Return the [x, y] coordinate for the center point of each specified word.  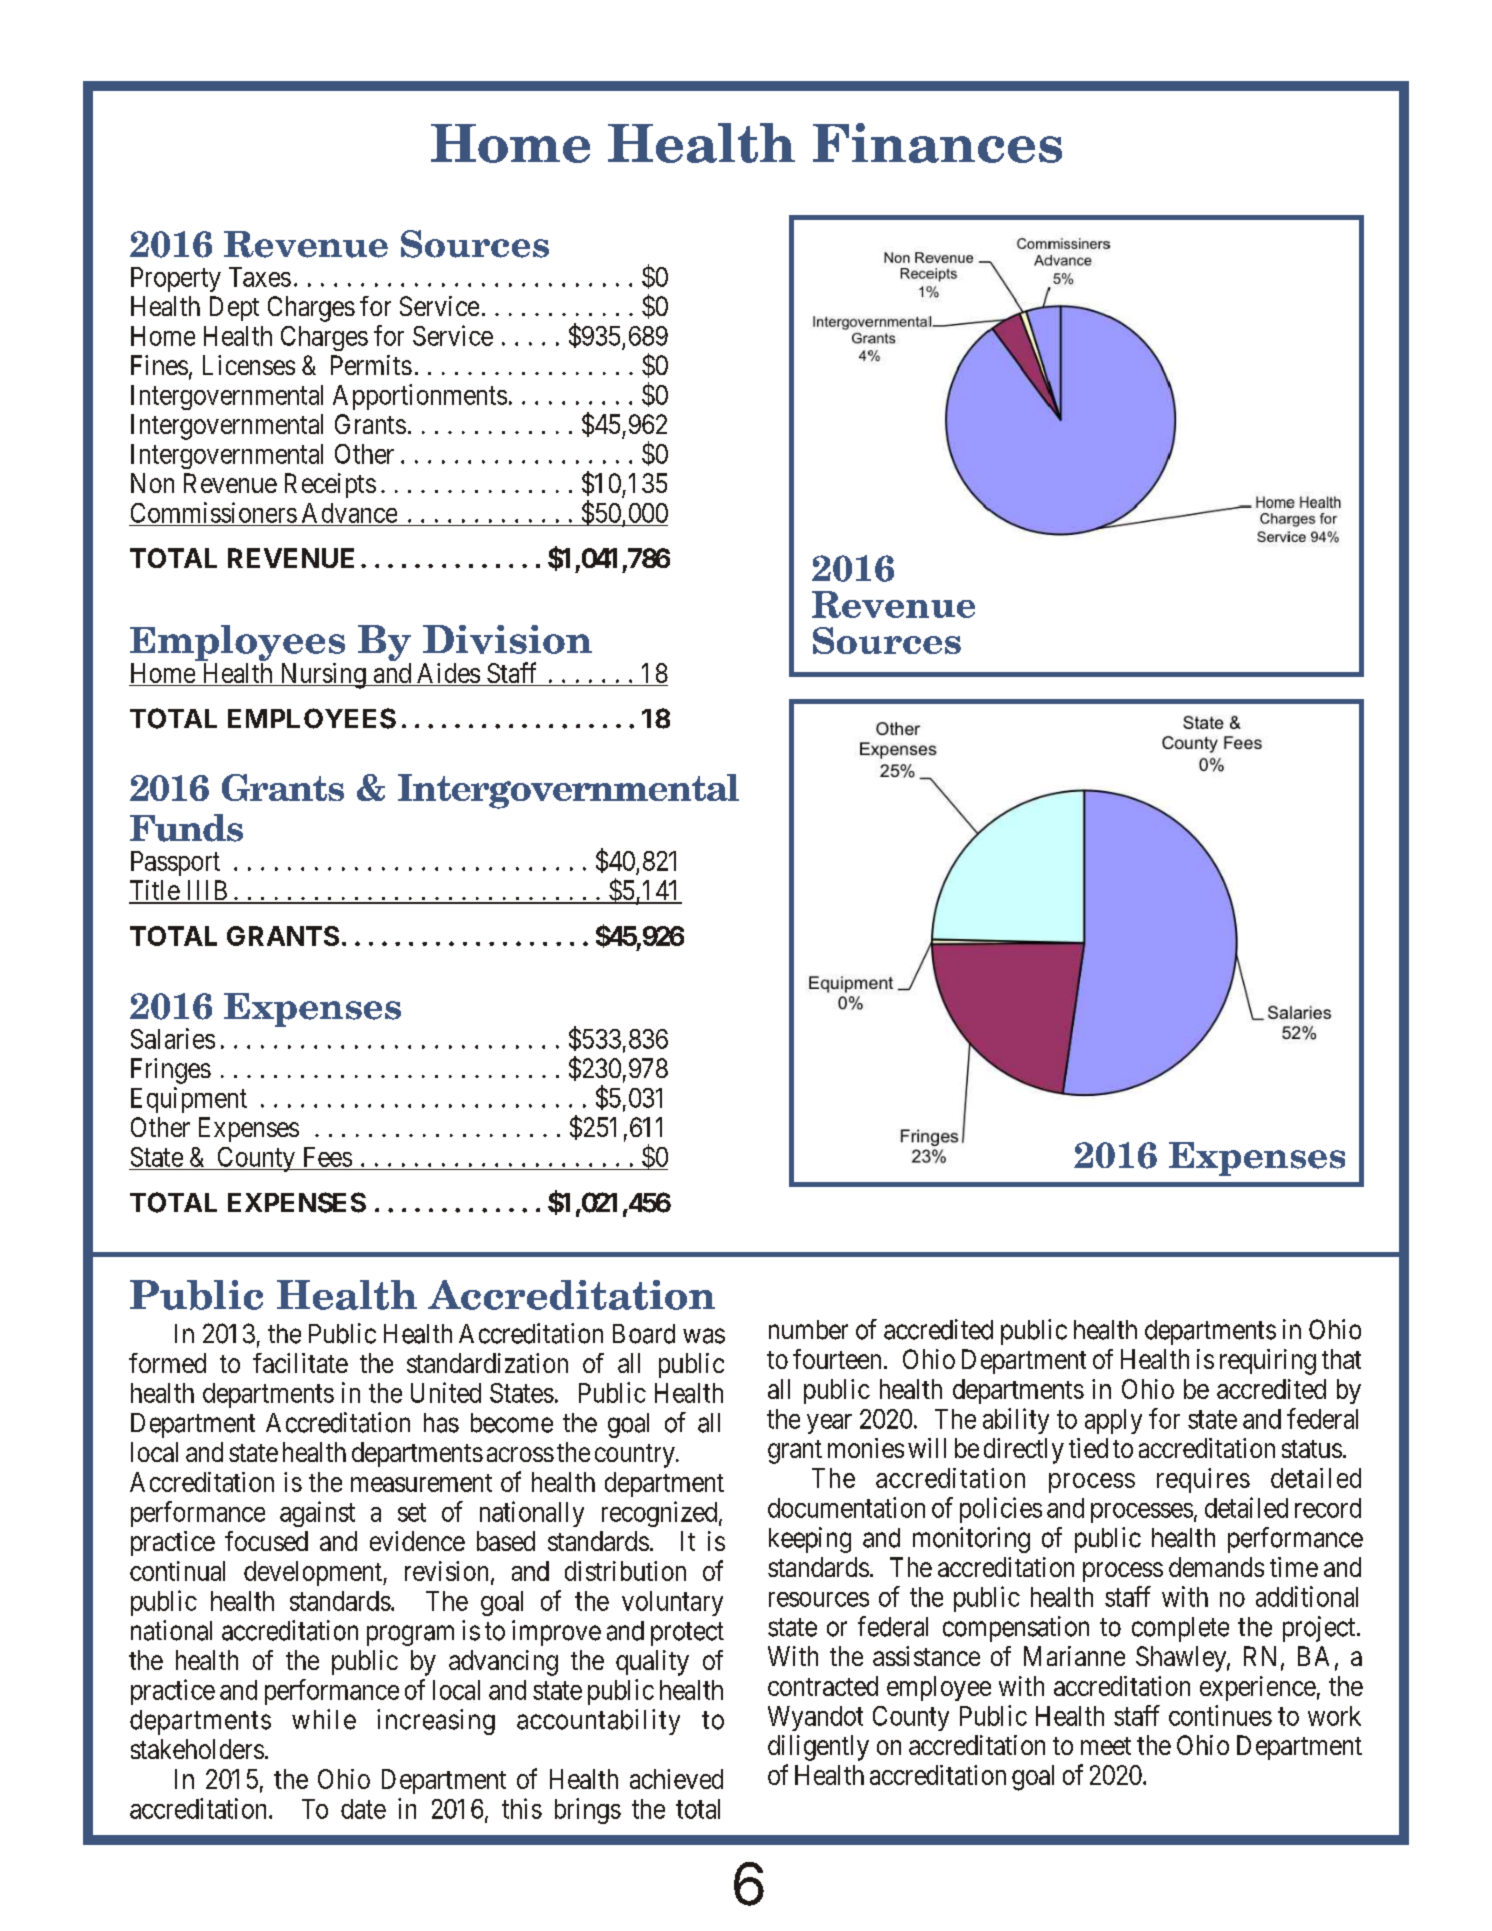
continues [1220, 1715]
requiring [1268, 1362]
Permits [371, 365]
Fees [328, 1157]
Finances [937, 143]
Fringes [171, 1071]
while [324, 1719]
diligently [818, 1748]
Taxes [260, 277]
